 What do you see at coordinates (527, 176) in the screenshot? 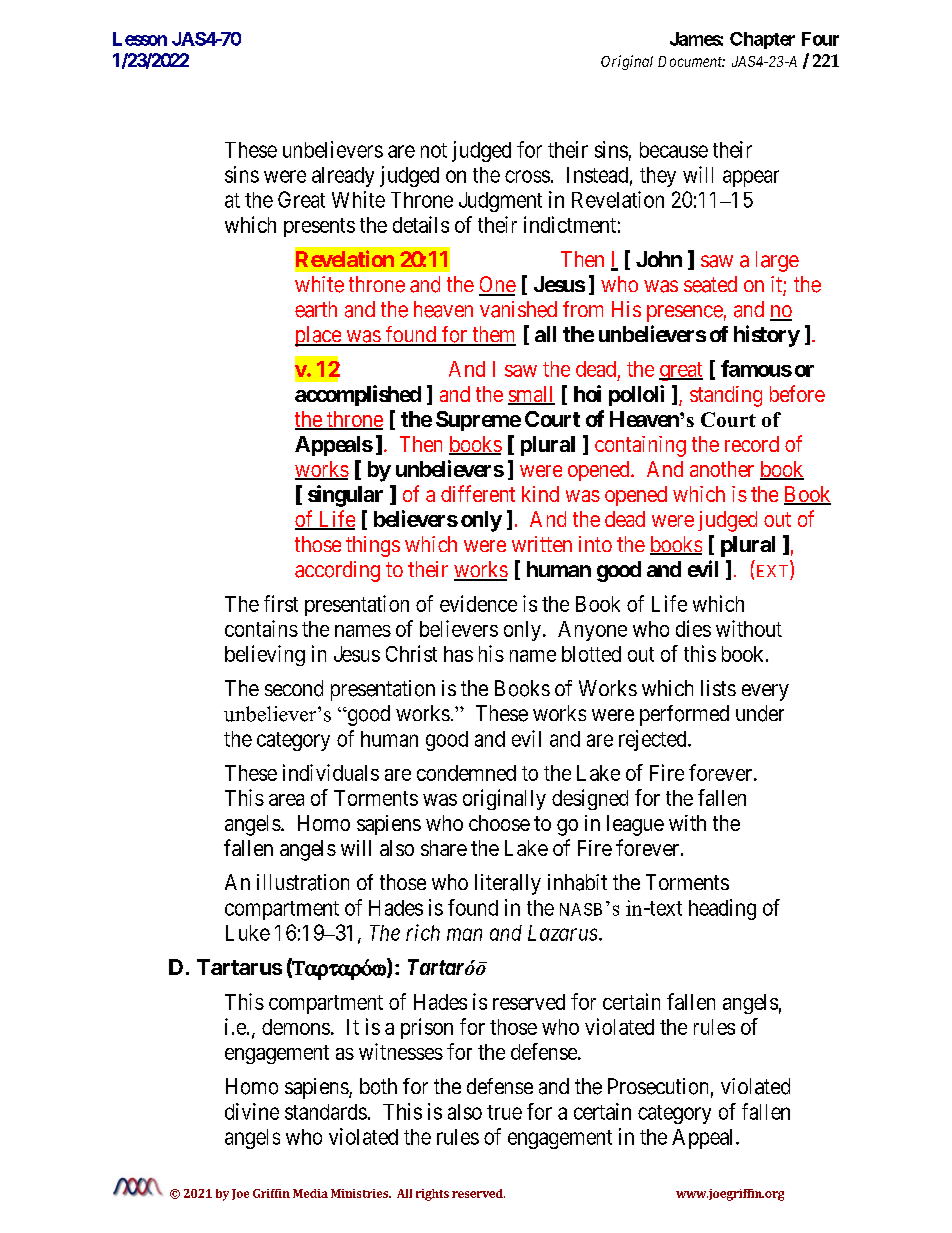
I see `cross` at bounding box center [527, 176].
